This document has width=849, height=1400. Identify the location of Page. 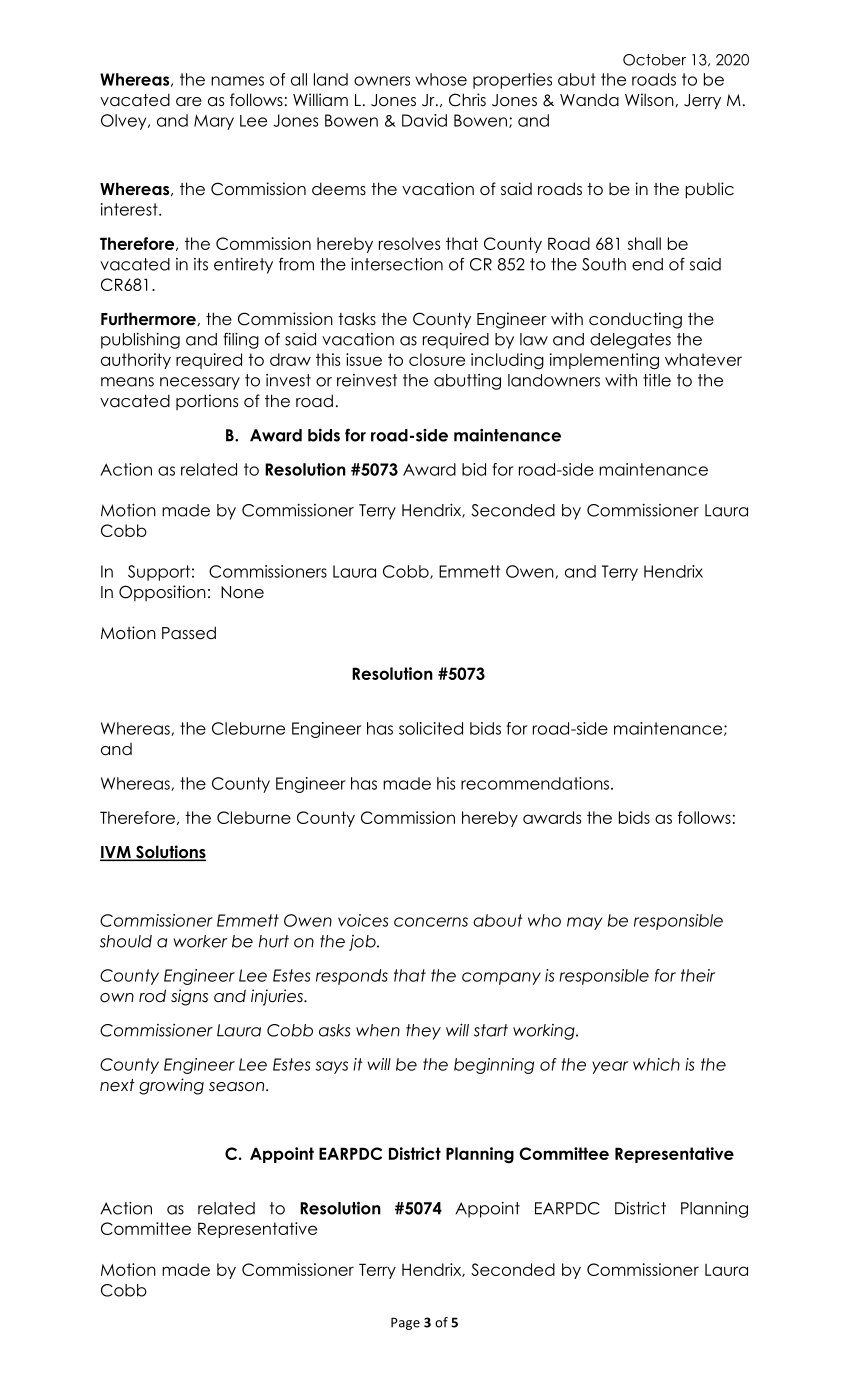
(405, 1323).
